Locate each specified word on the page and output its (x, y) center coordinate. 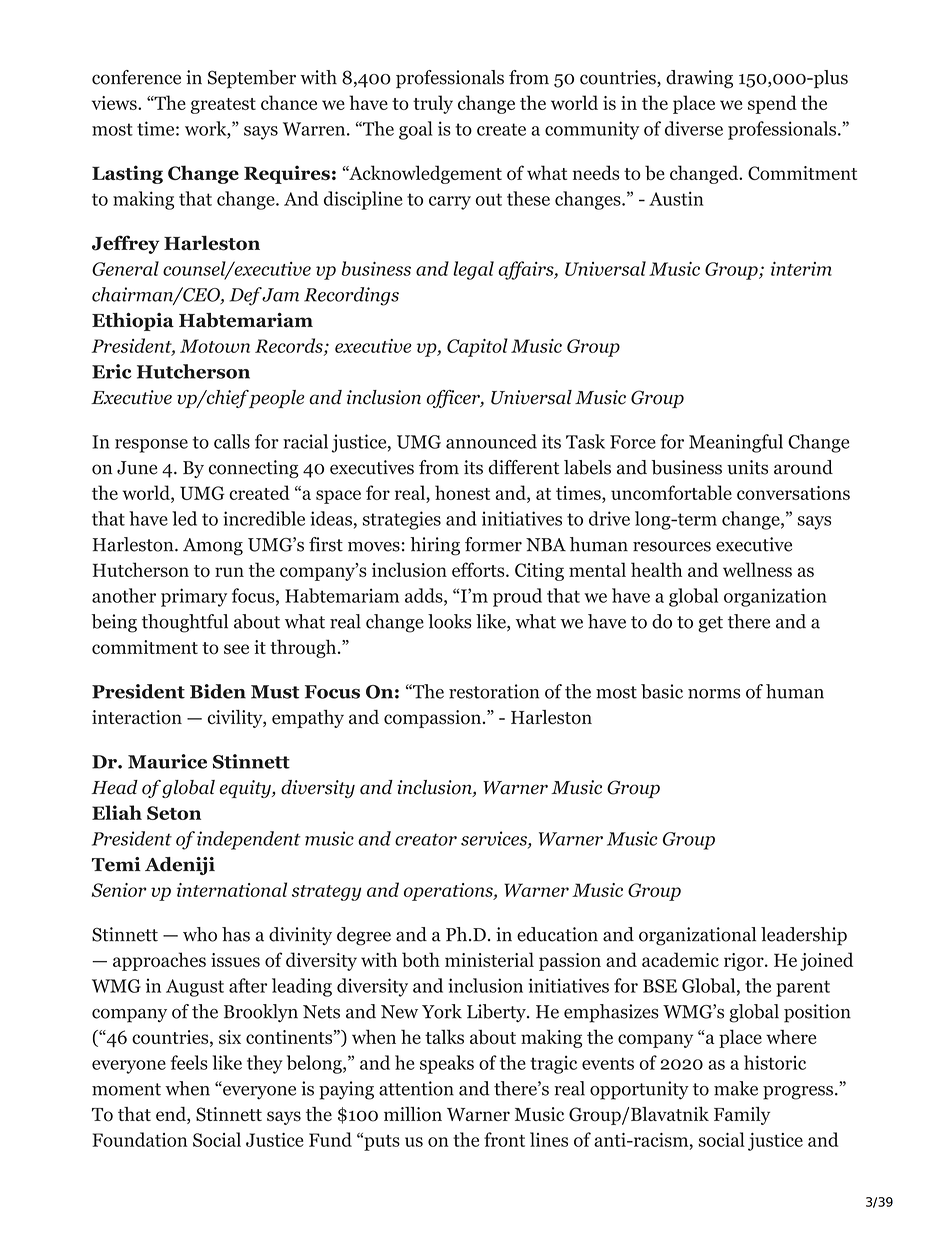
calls (232, 441)
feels (189, 1062)
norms (714, 694)
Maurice (167, 761)
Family (742, 1116)
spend (772, 104)
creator (426, 839)
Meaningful (736, 443)
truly (433, 104)
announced (491, 441)
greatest (223, 106)
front (504, 1139)
